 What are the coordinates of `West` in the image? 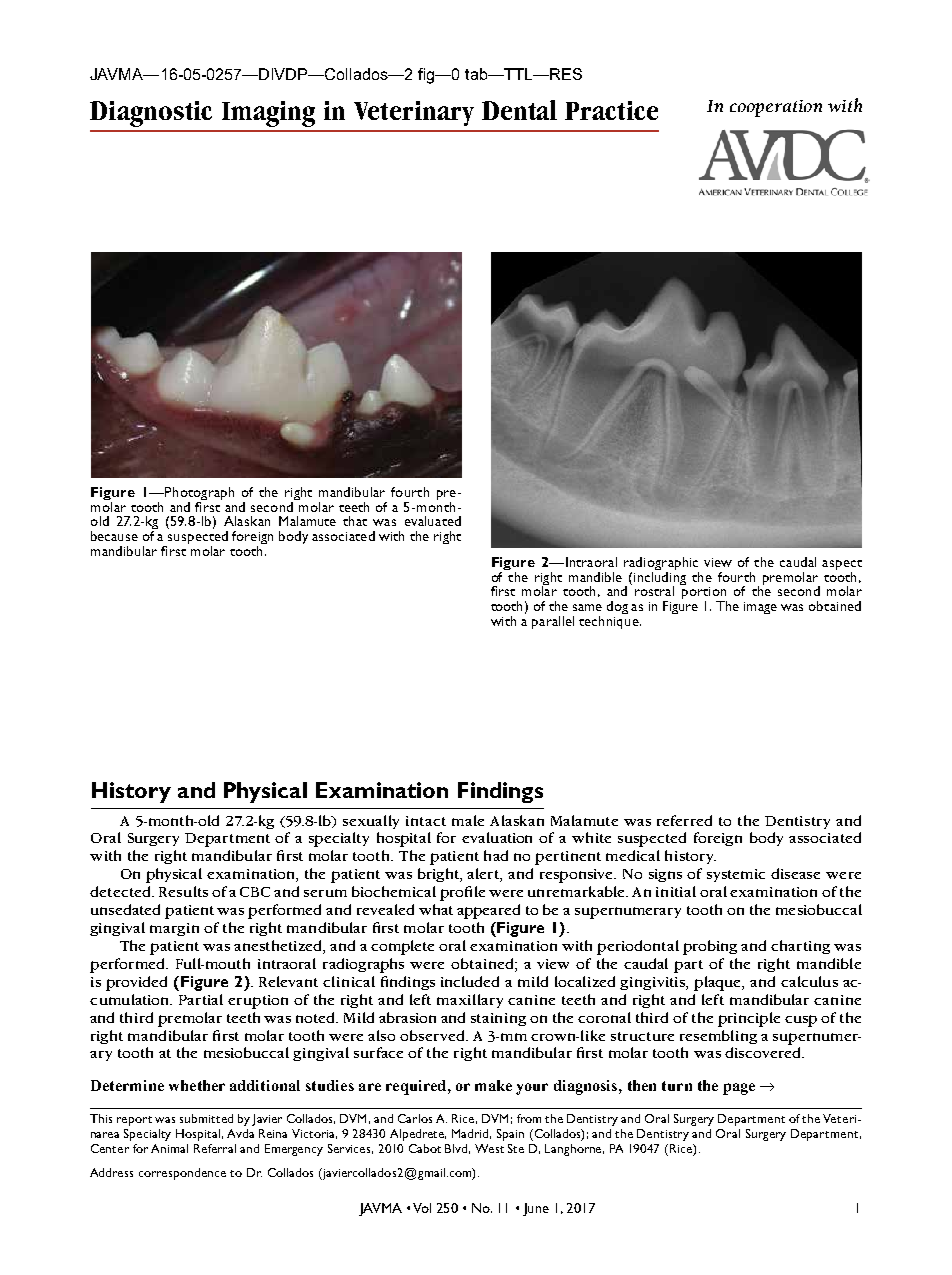 It's located at (489, 1148).
